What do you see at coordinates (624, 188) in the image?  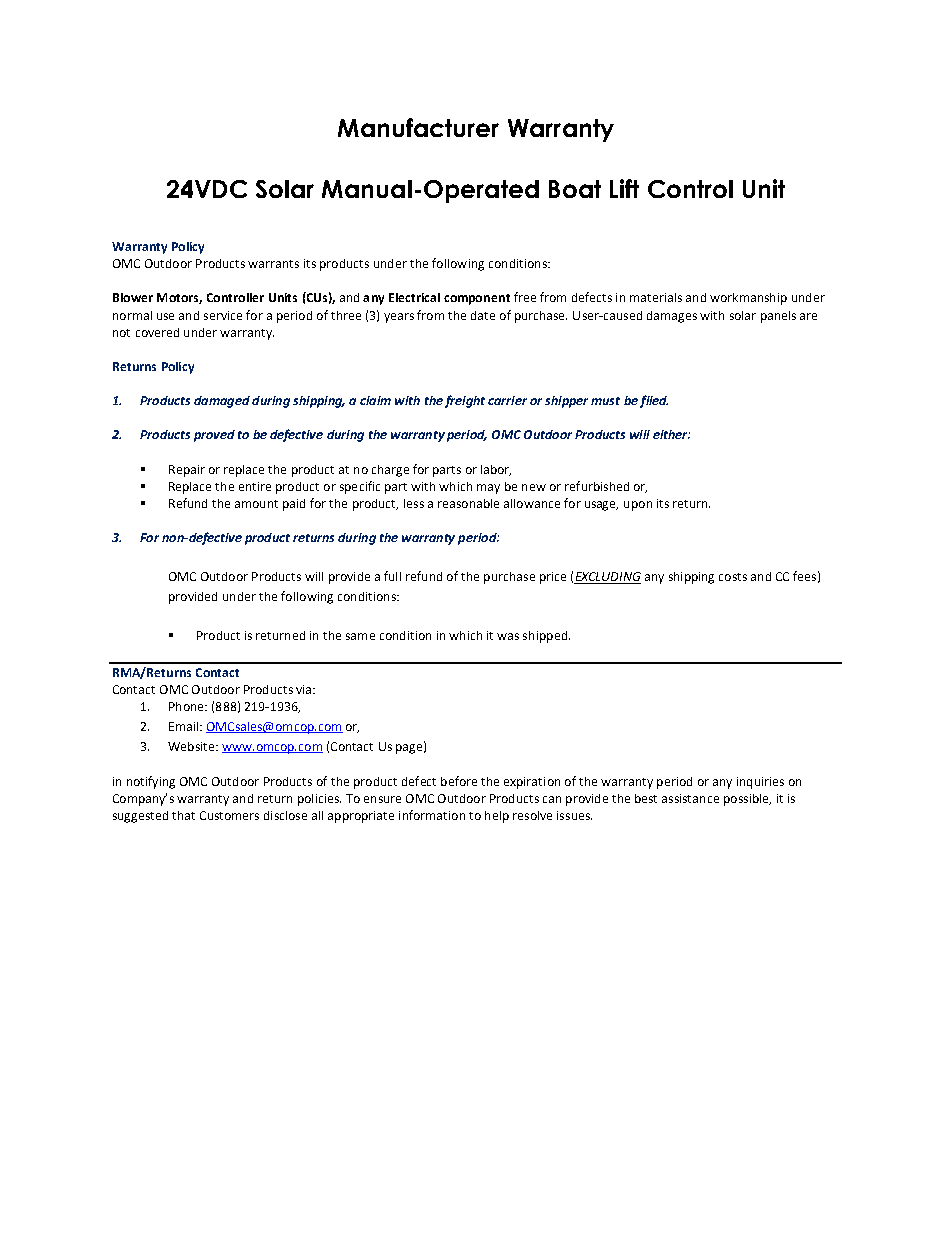 I see `Lift` at bounding box center [624, 188].
